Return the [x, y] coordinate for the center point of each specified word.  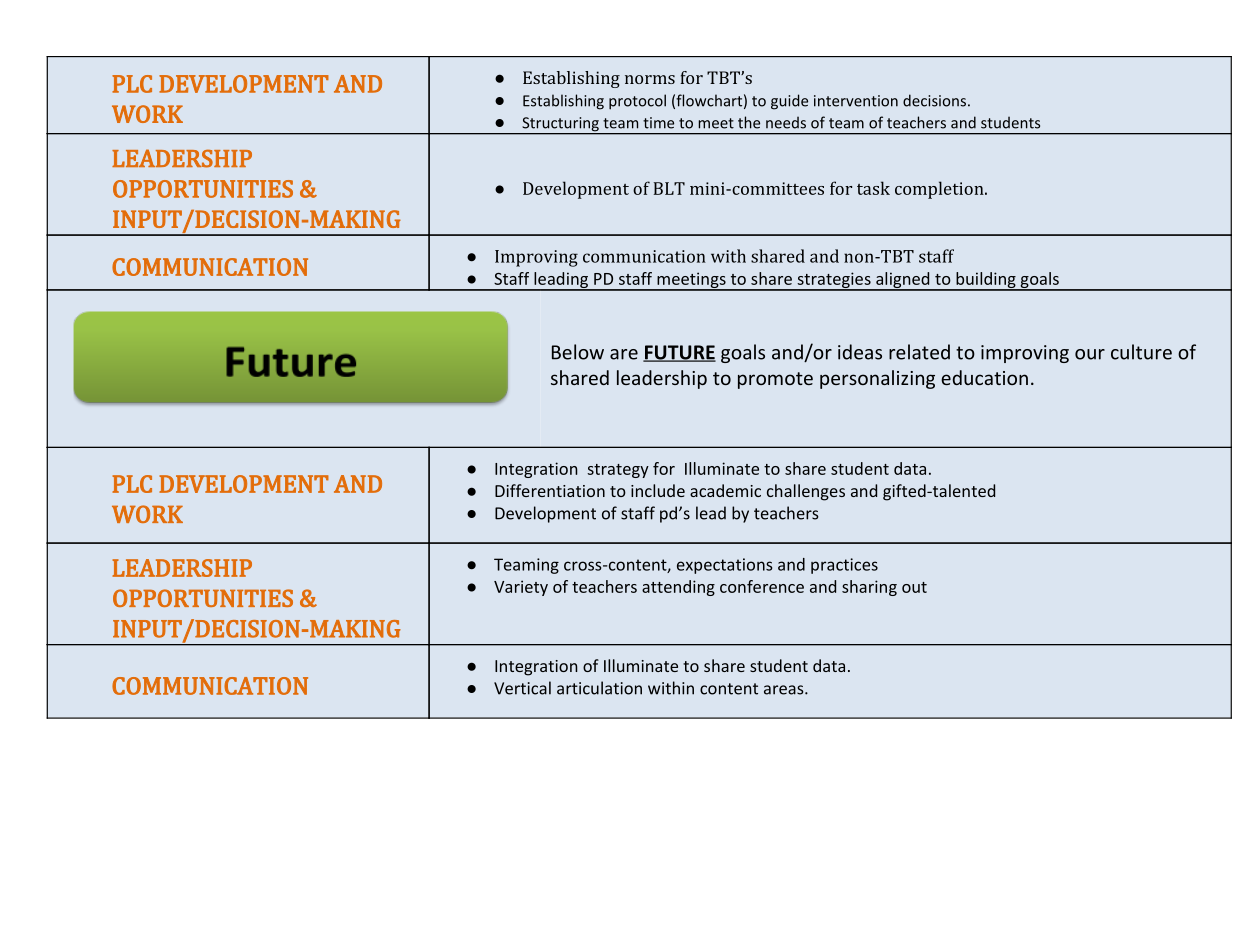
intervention [856, 101]
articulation [599, 688]
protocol [637, 102]
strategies [834, 281]
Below [578, 352]
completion [940, 190]
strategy [618, 471]
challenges [806, 492]
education [984, 377]
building [986, 281]
